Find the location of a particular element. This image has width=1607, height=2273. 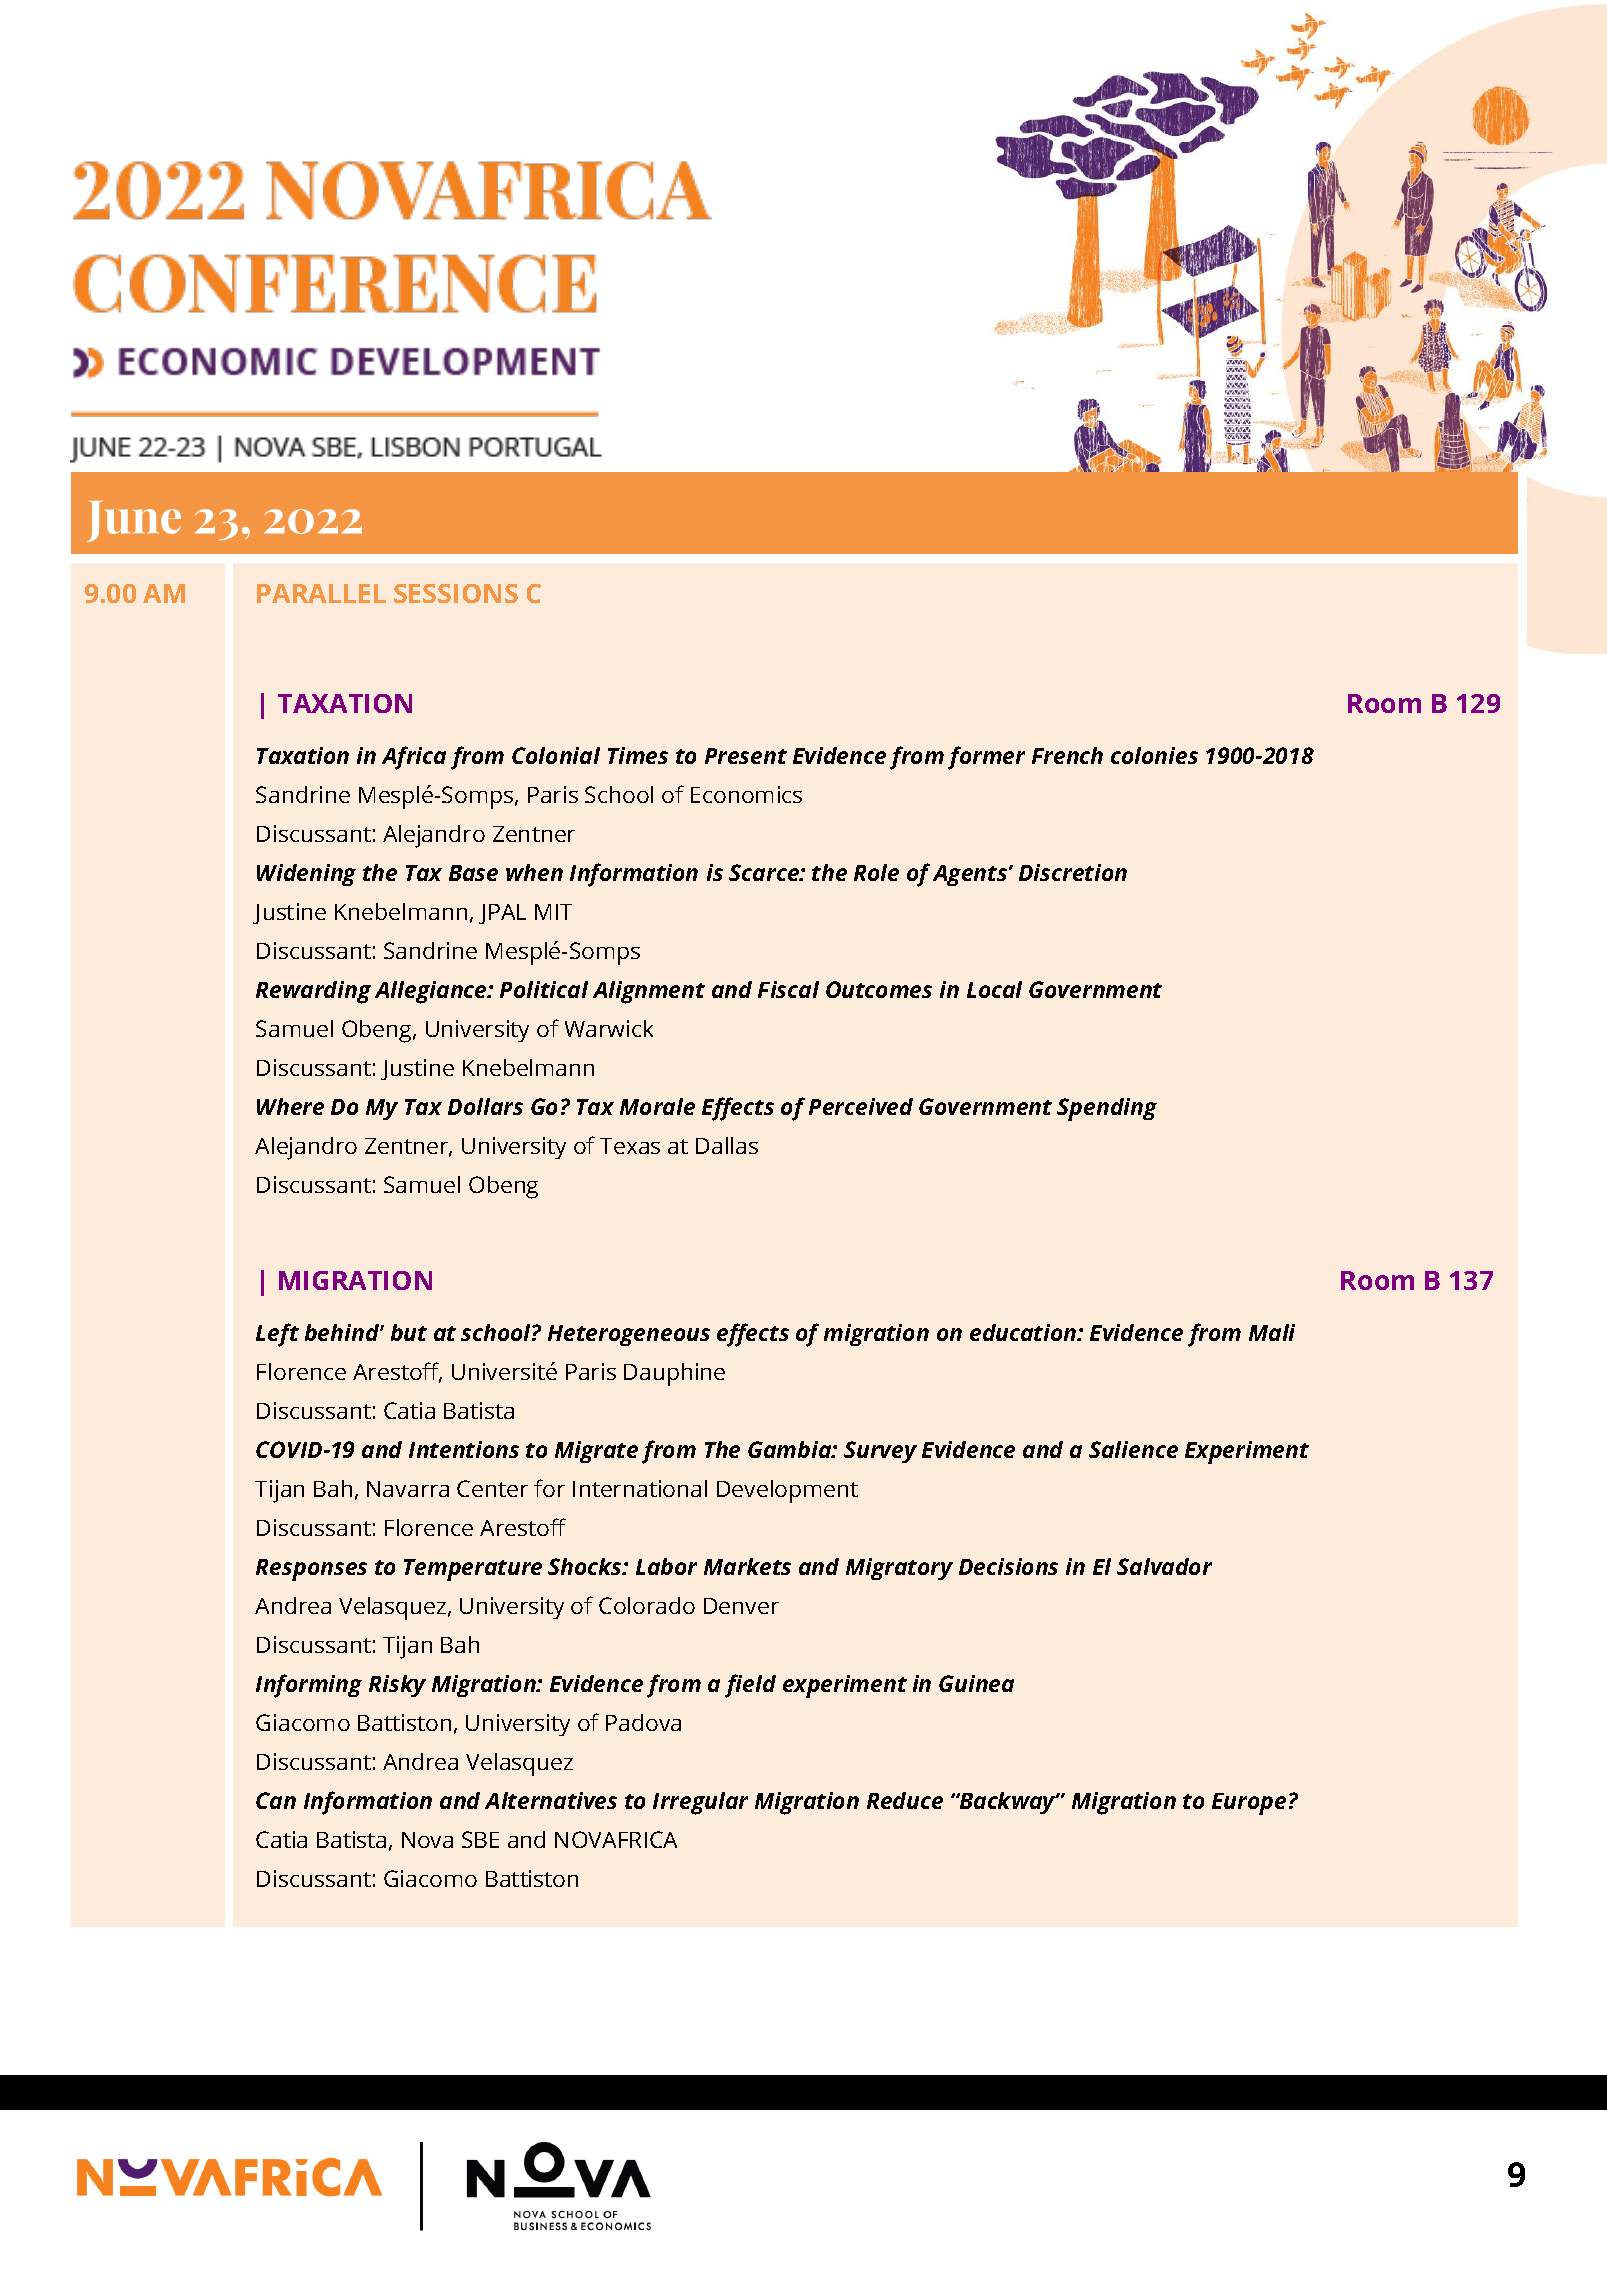

Salience is located at coordinates (1133, 1449).
